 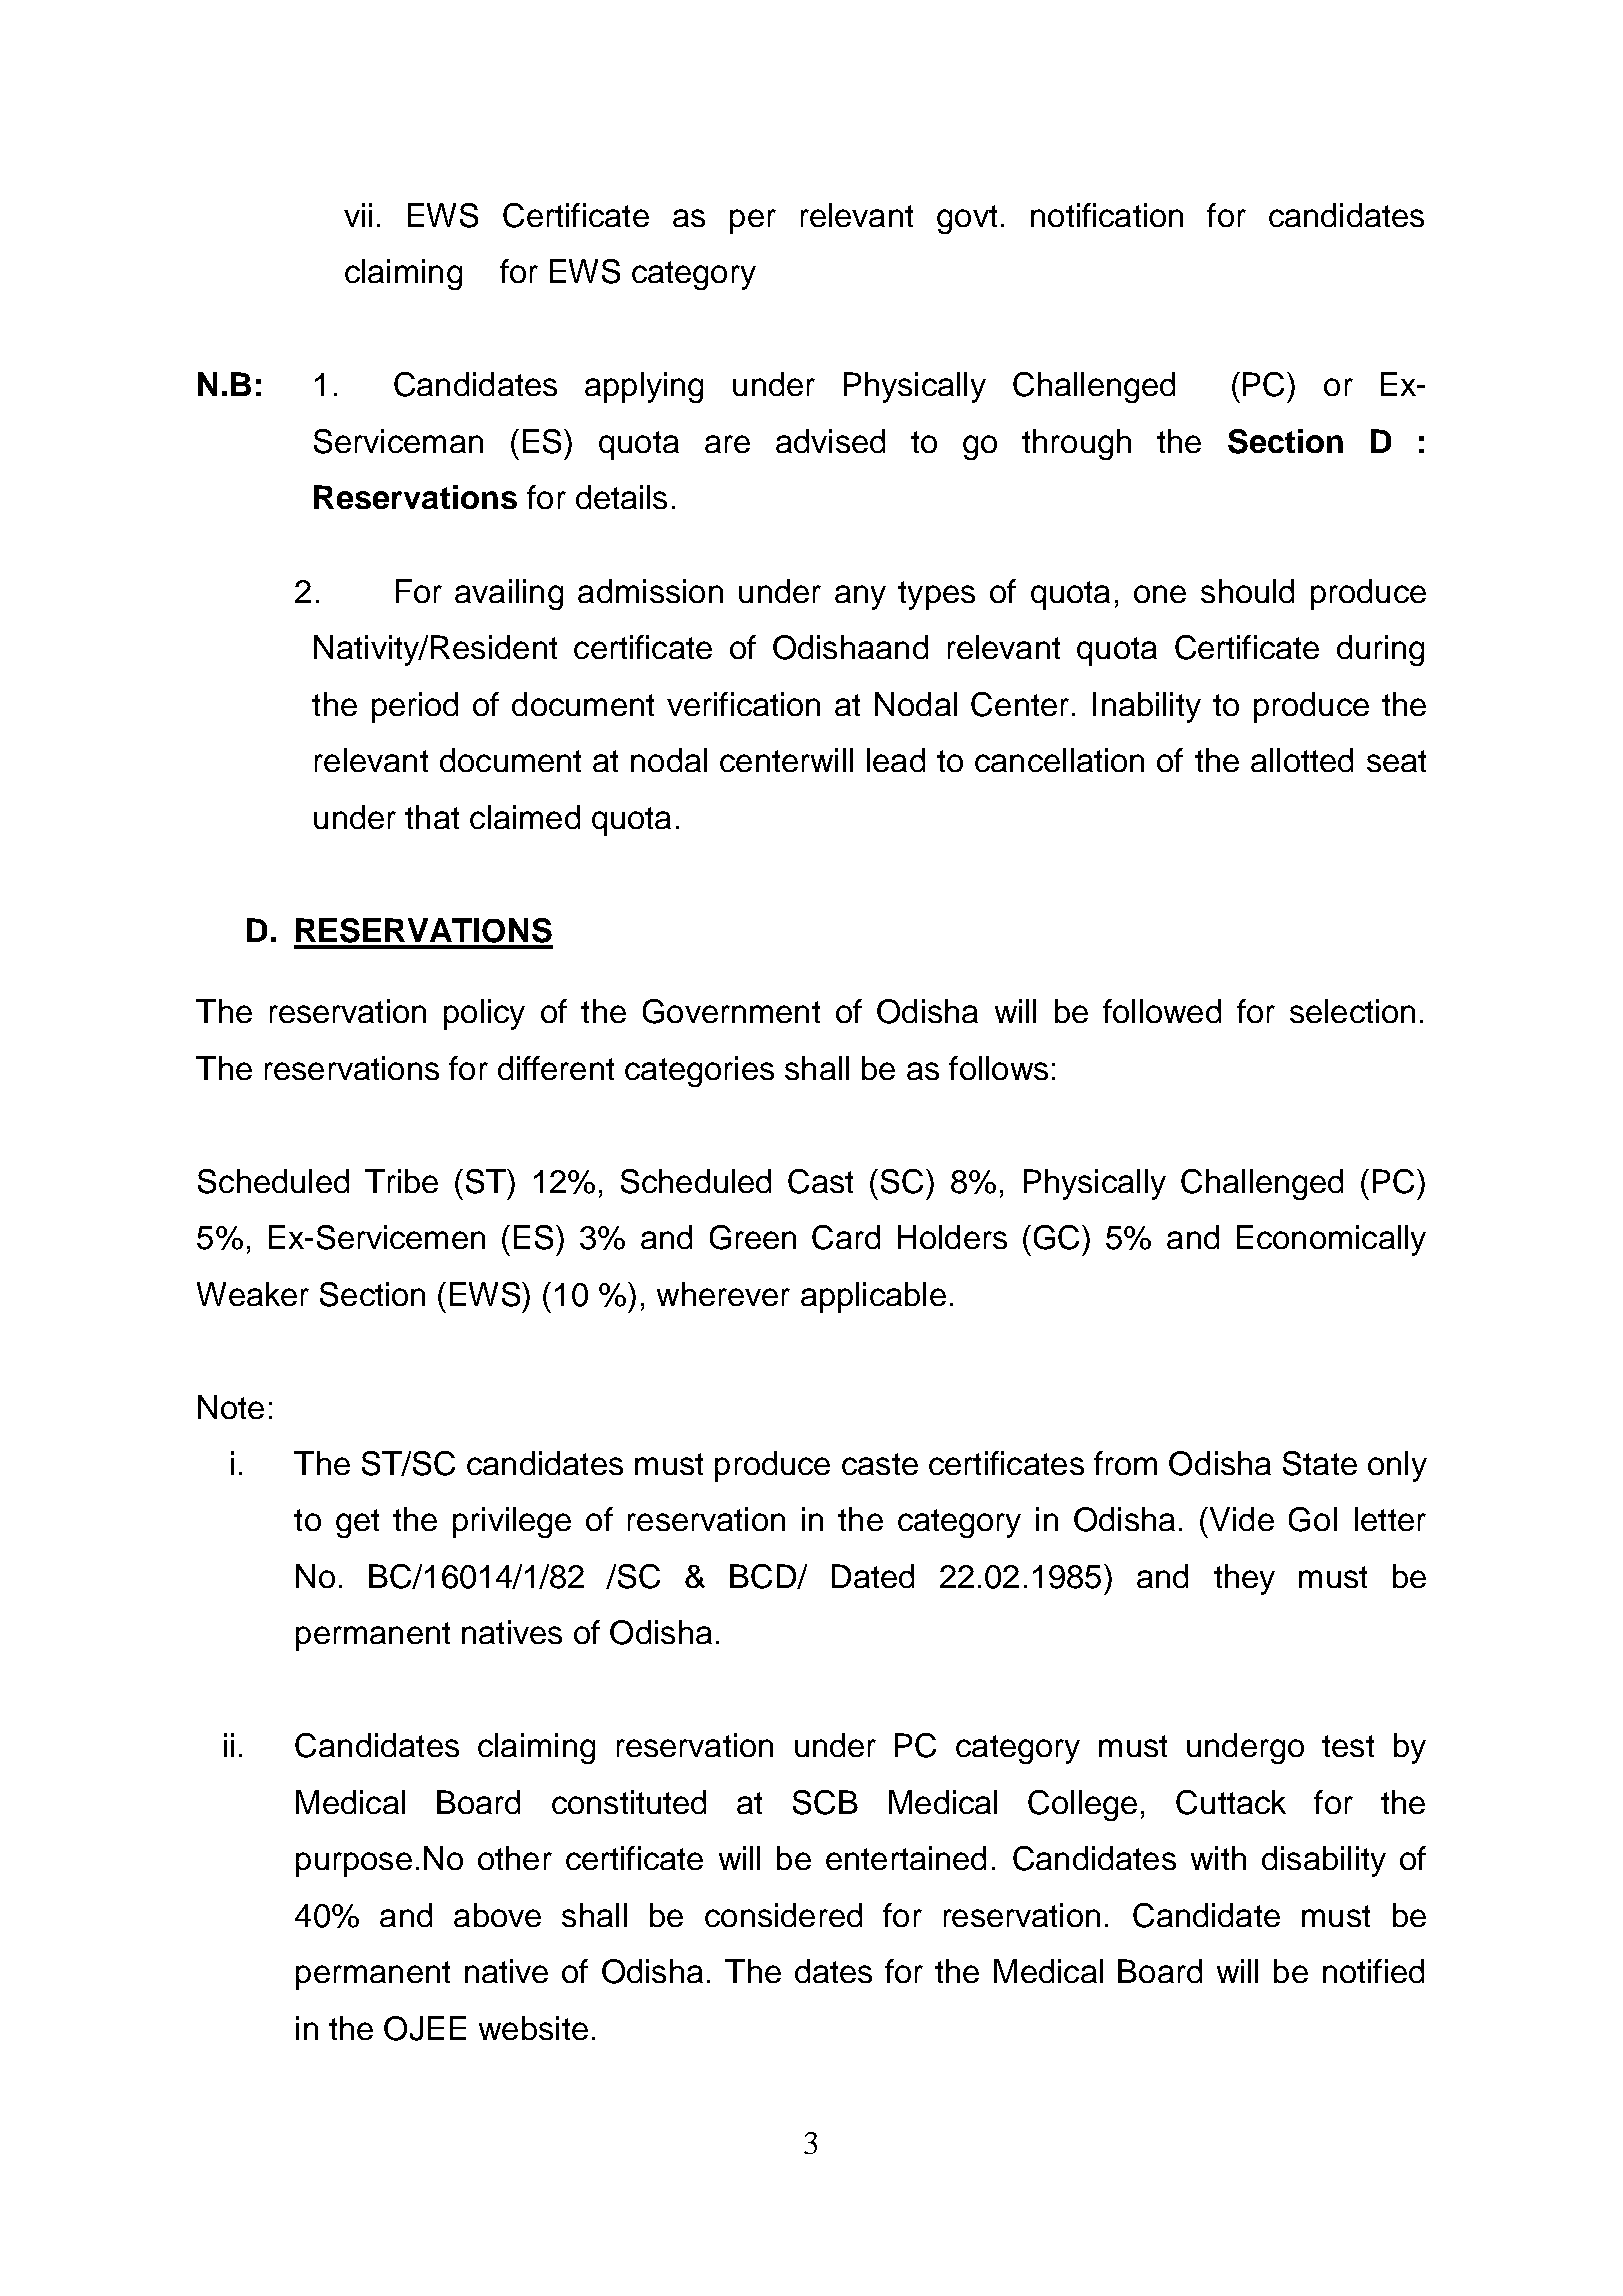 I want to click on considered, so click(x=783, y=1915).
